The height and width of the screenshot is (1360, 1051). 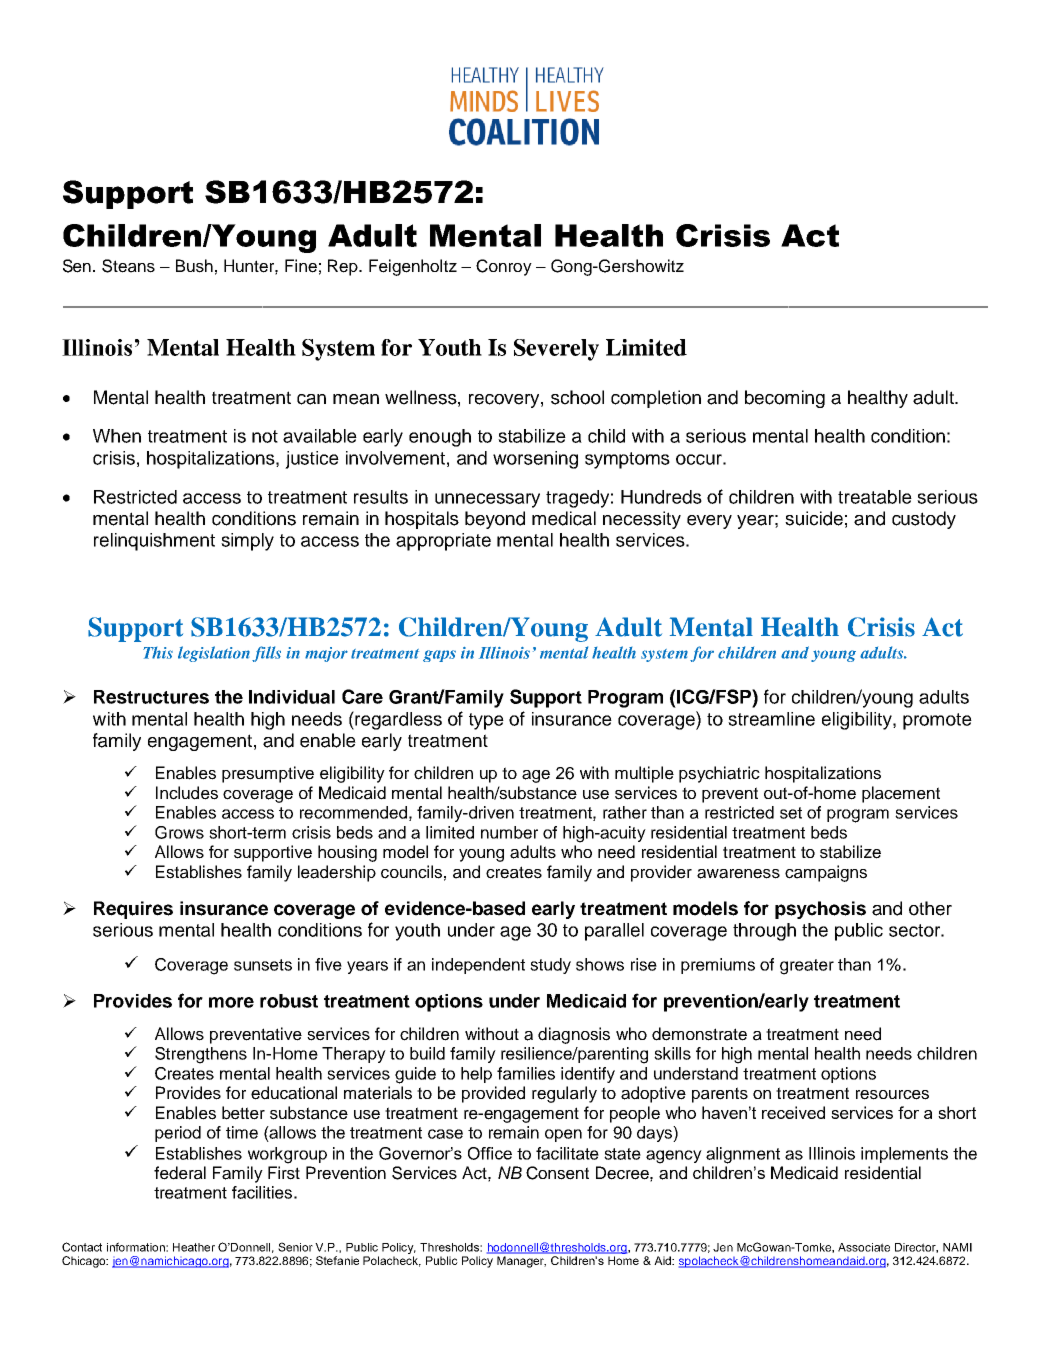 I want to click on becoming, so click(x=785, y=399).
